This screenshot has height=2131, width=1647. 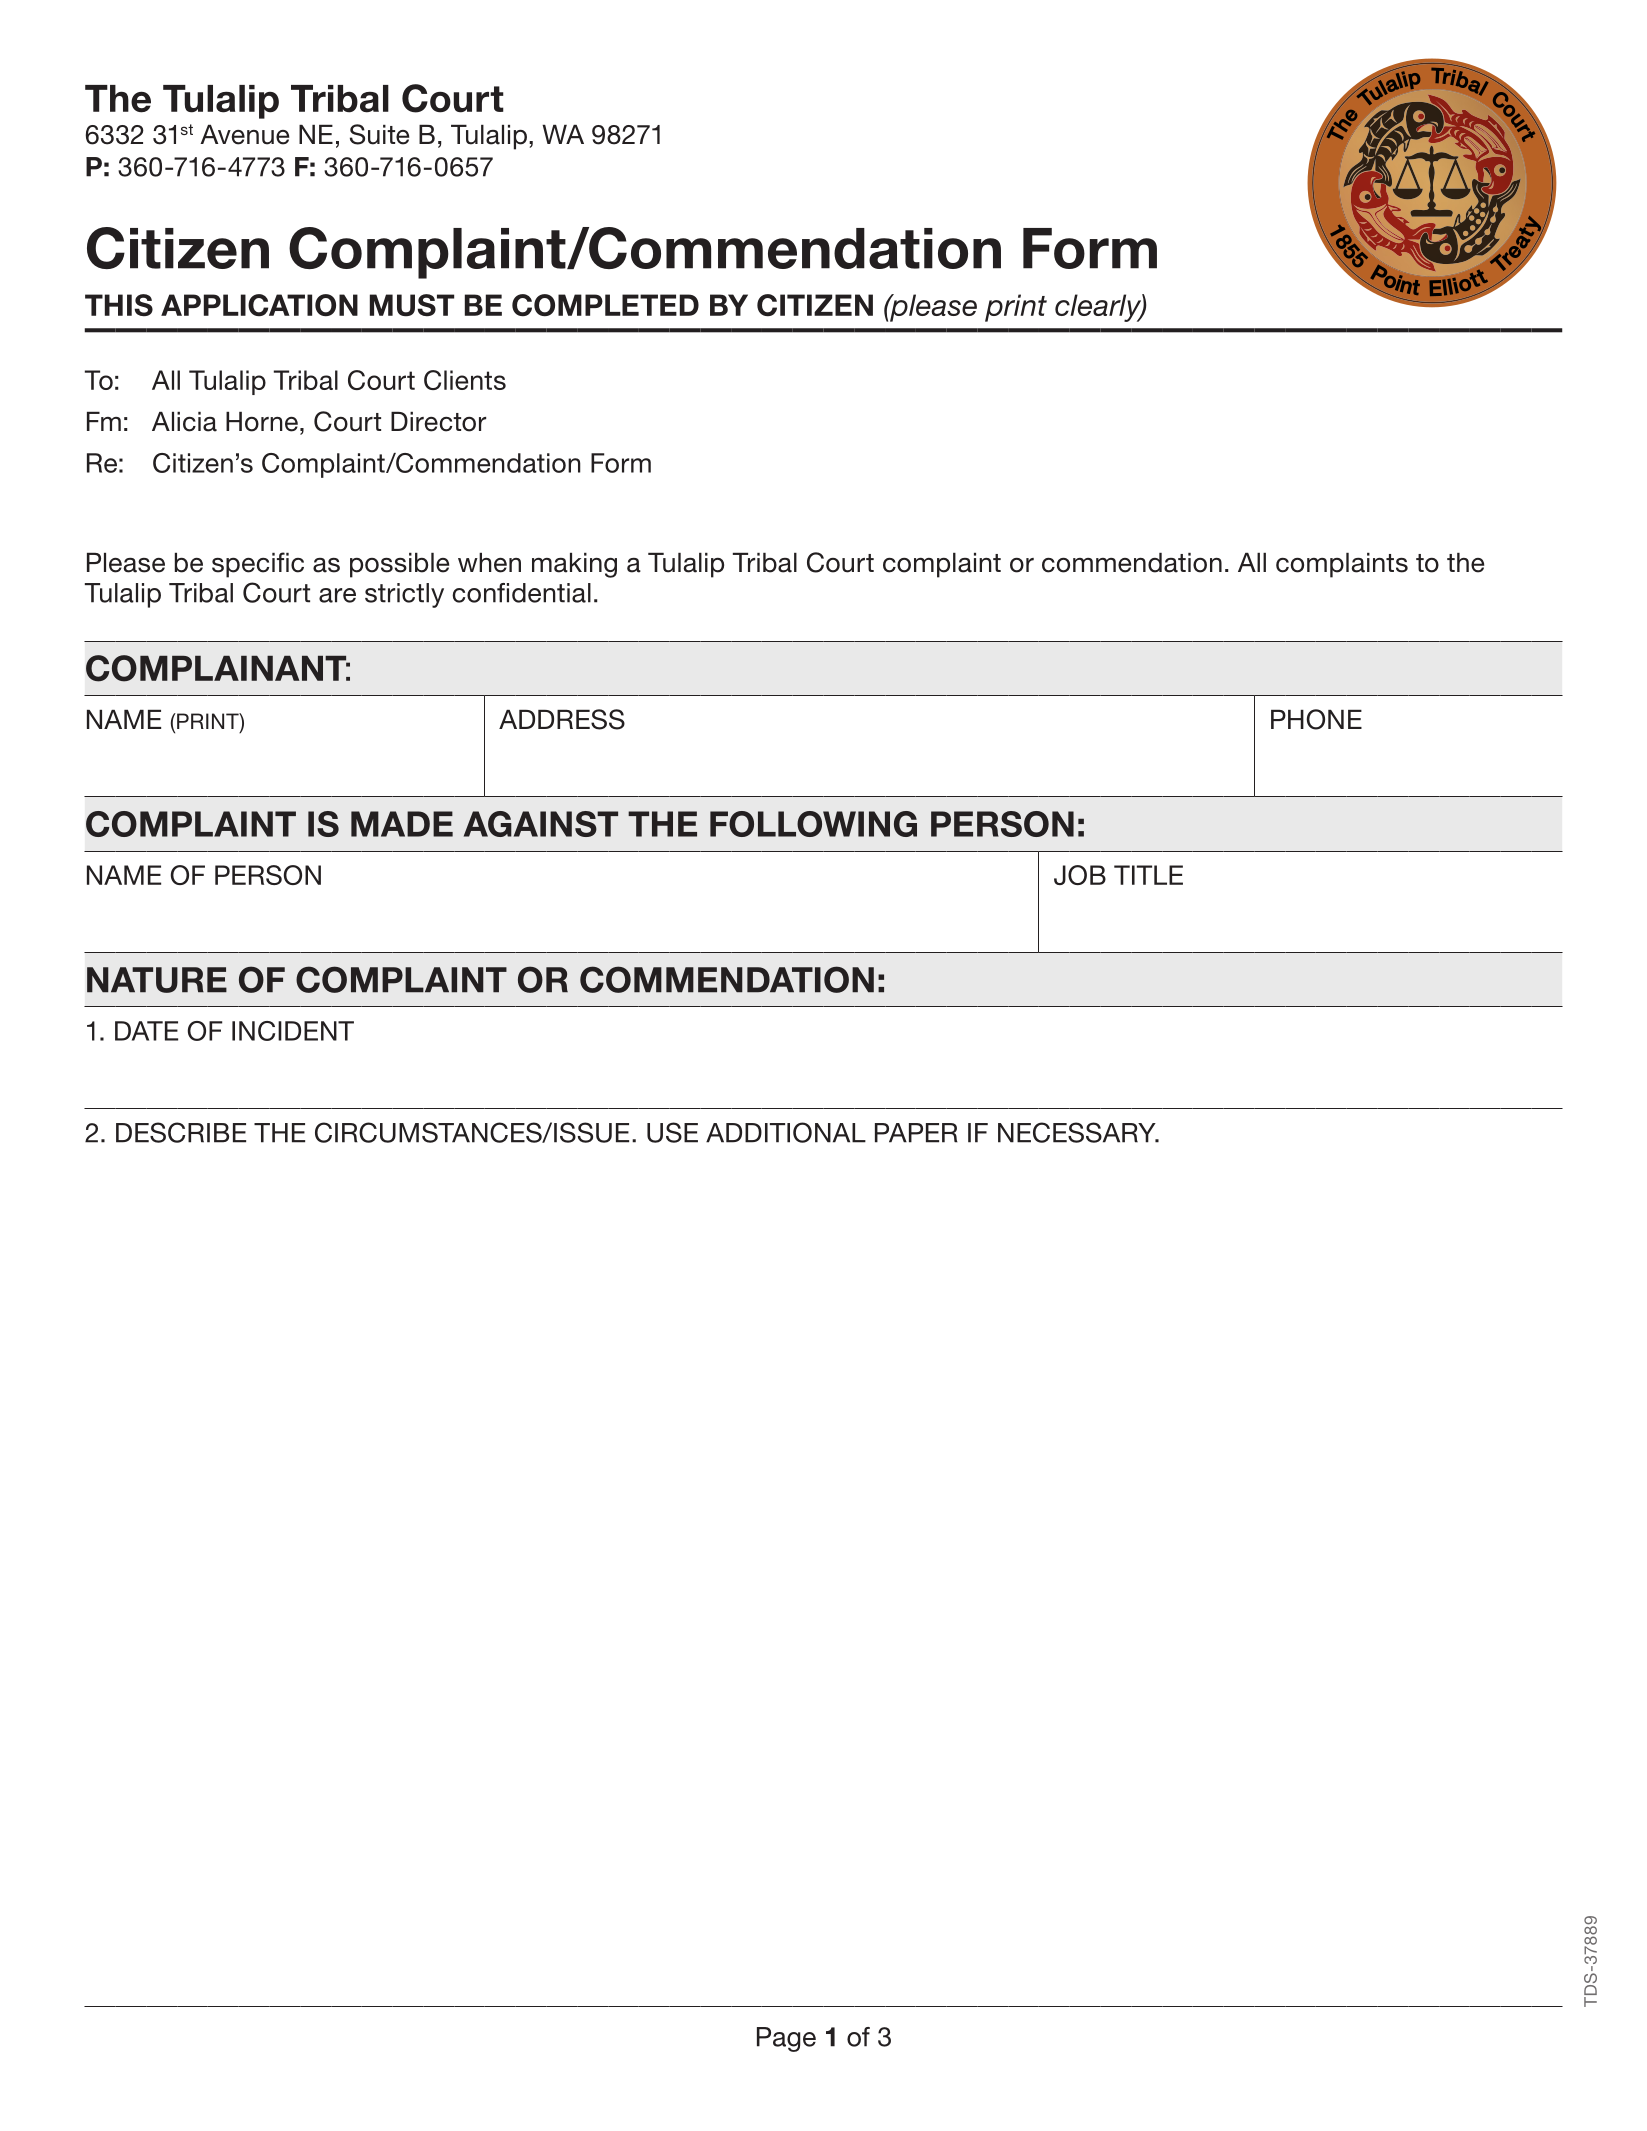 What do you see at coordinates (916, 1133) in the screenshot?
I see `PAPER` at bounding box center [916, 1133].
